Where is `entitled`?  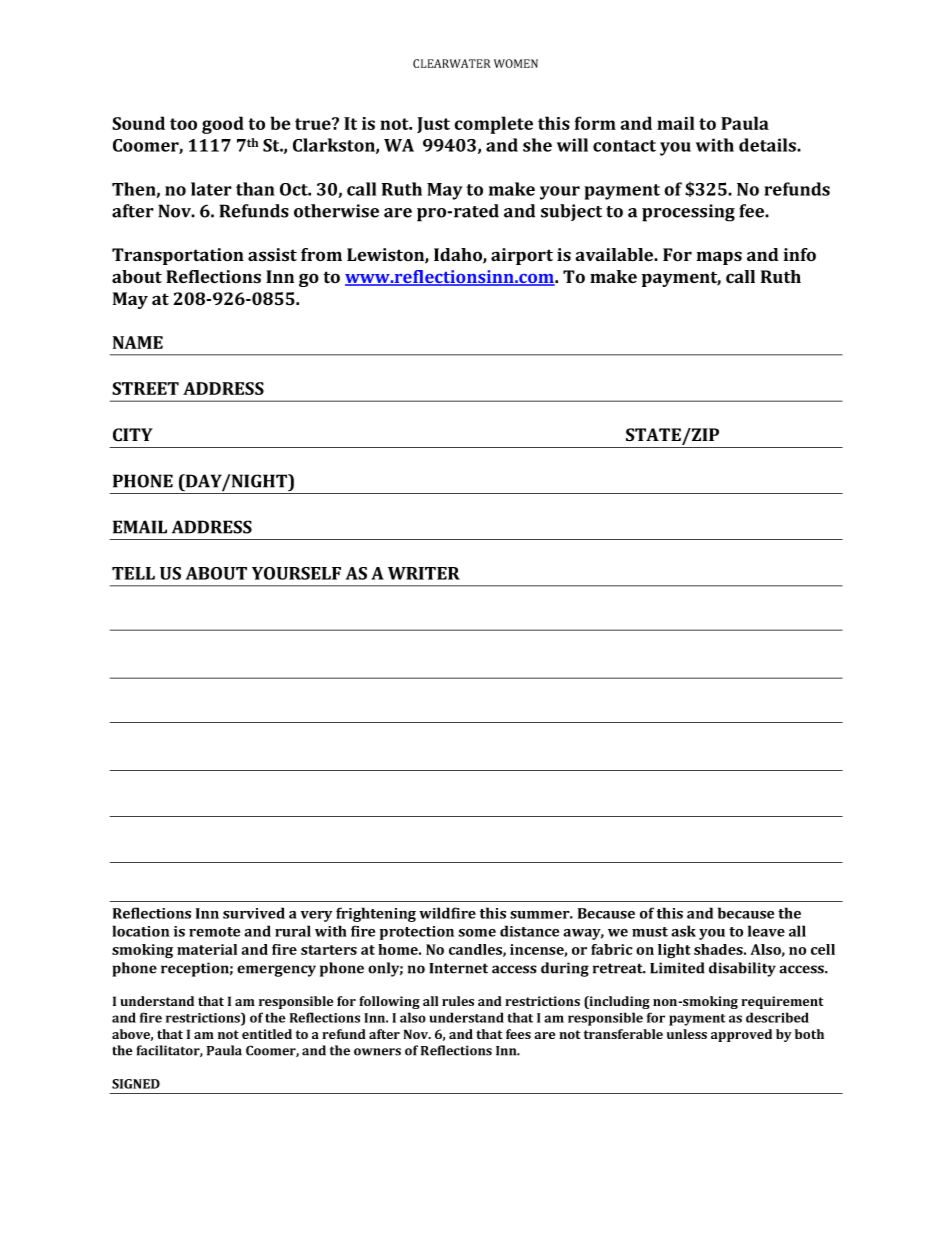
entitled is located at coordinates (267, 1034).
